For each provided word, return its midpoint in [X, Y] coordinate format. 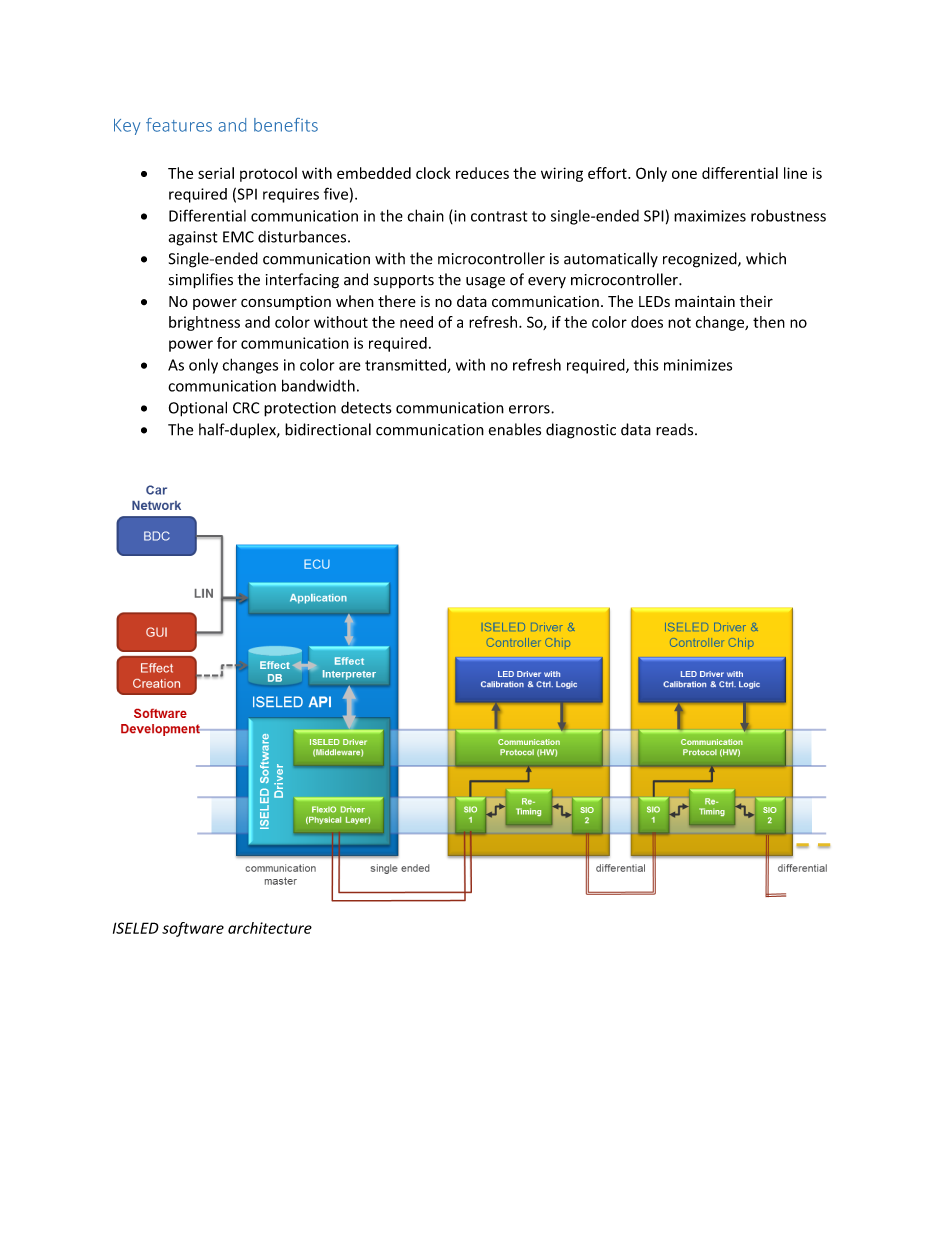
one [684, 174]
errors [530, 409]
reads [676, 429]
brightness [204, 323]
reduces [482, 173]
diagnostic [581, 431]
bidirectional [328, 429]
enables [515, 429]
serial [216, 173]
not [679, 323]
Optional [198, 409]
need [416, 322]
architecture [270, 928]
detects [366, 407]
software [193, 929]
